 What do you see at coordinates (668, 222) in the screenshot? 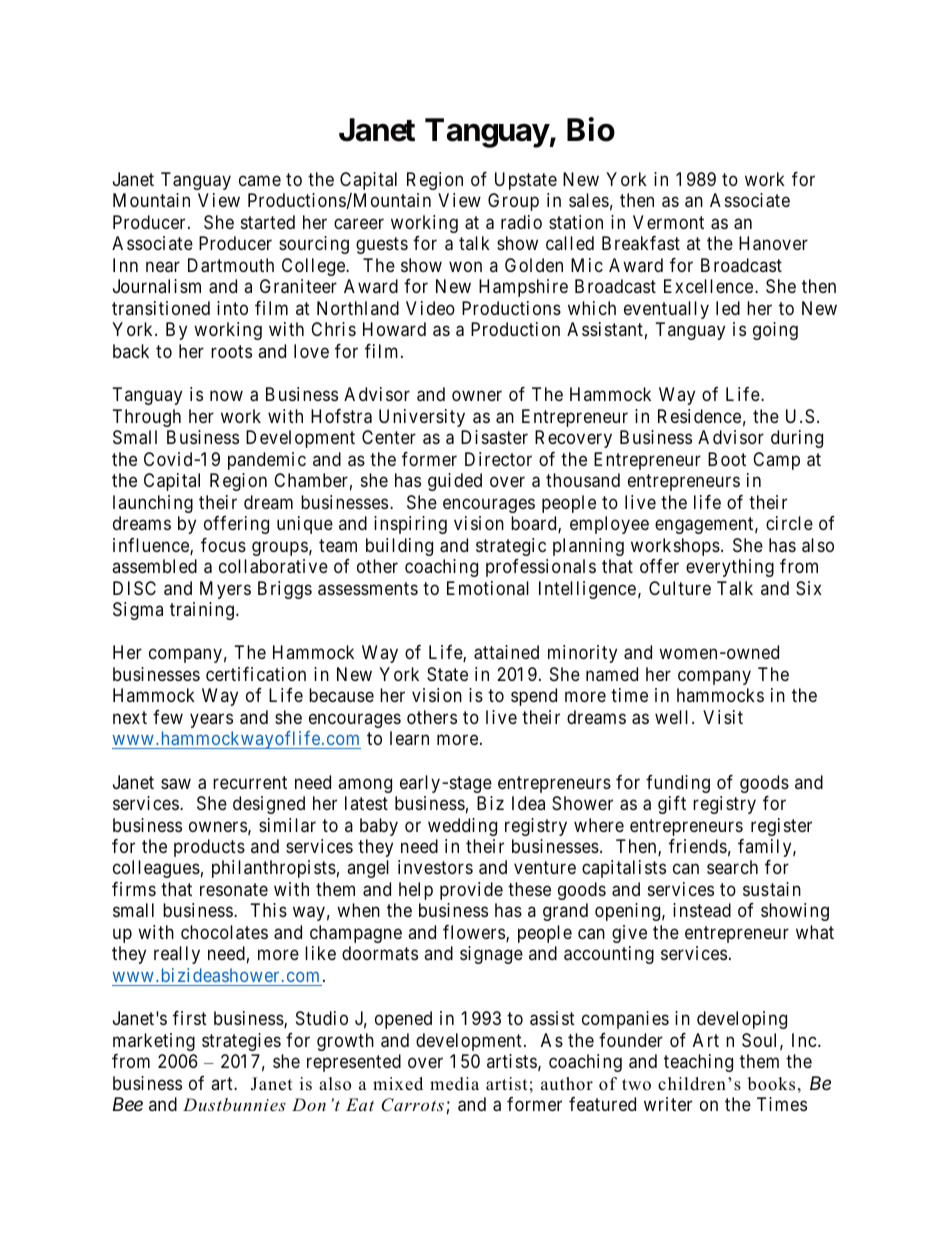
I see `Vermont` at bounding box center [668, 222].
